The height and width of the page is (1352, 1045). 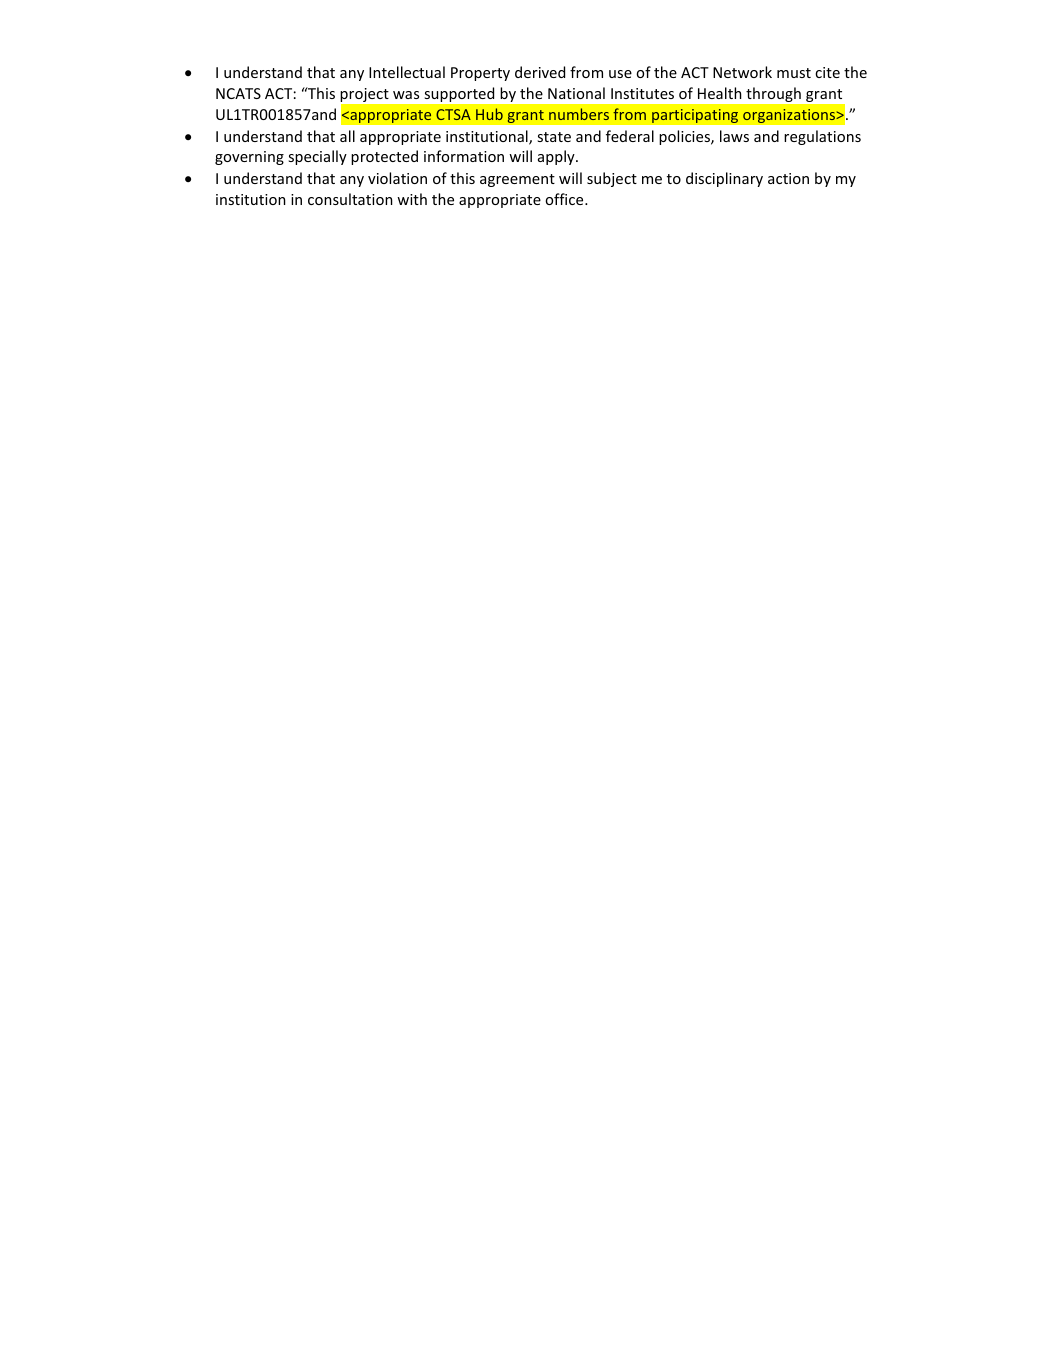 What do you see at coordinates (350, 199) in the page?
I see `consultation` at bounding box center [350, 199].
